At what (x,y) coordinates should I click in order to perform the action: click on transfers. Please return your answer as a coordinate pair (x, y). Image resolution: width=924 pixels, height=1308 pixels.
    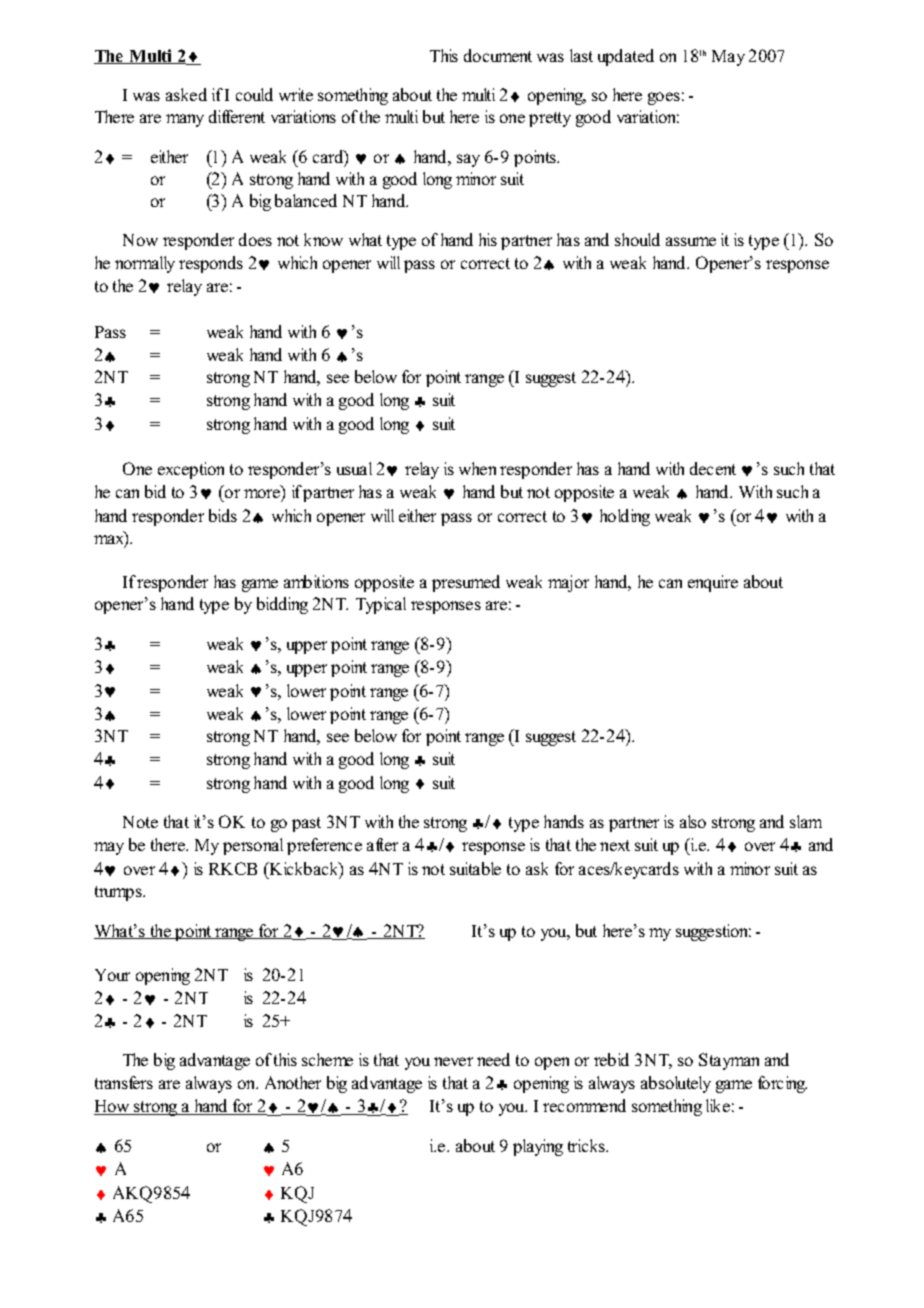
    Looking at the image, I should click on (124, 1082).
